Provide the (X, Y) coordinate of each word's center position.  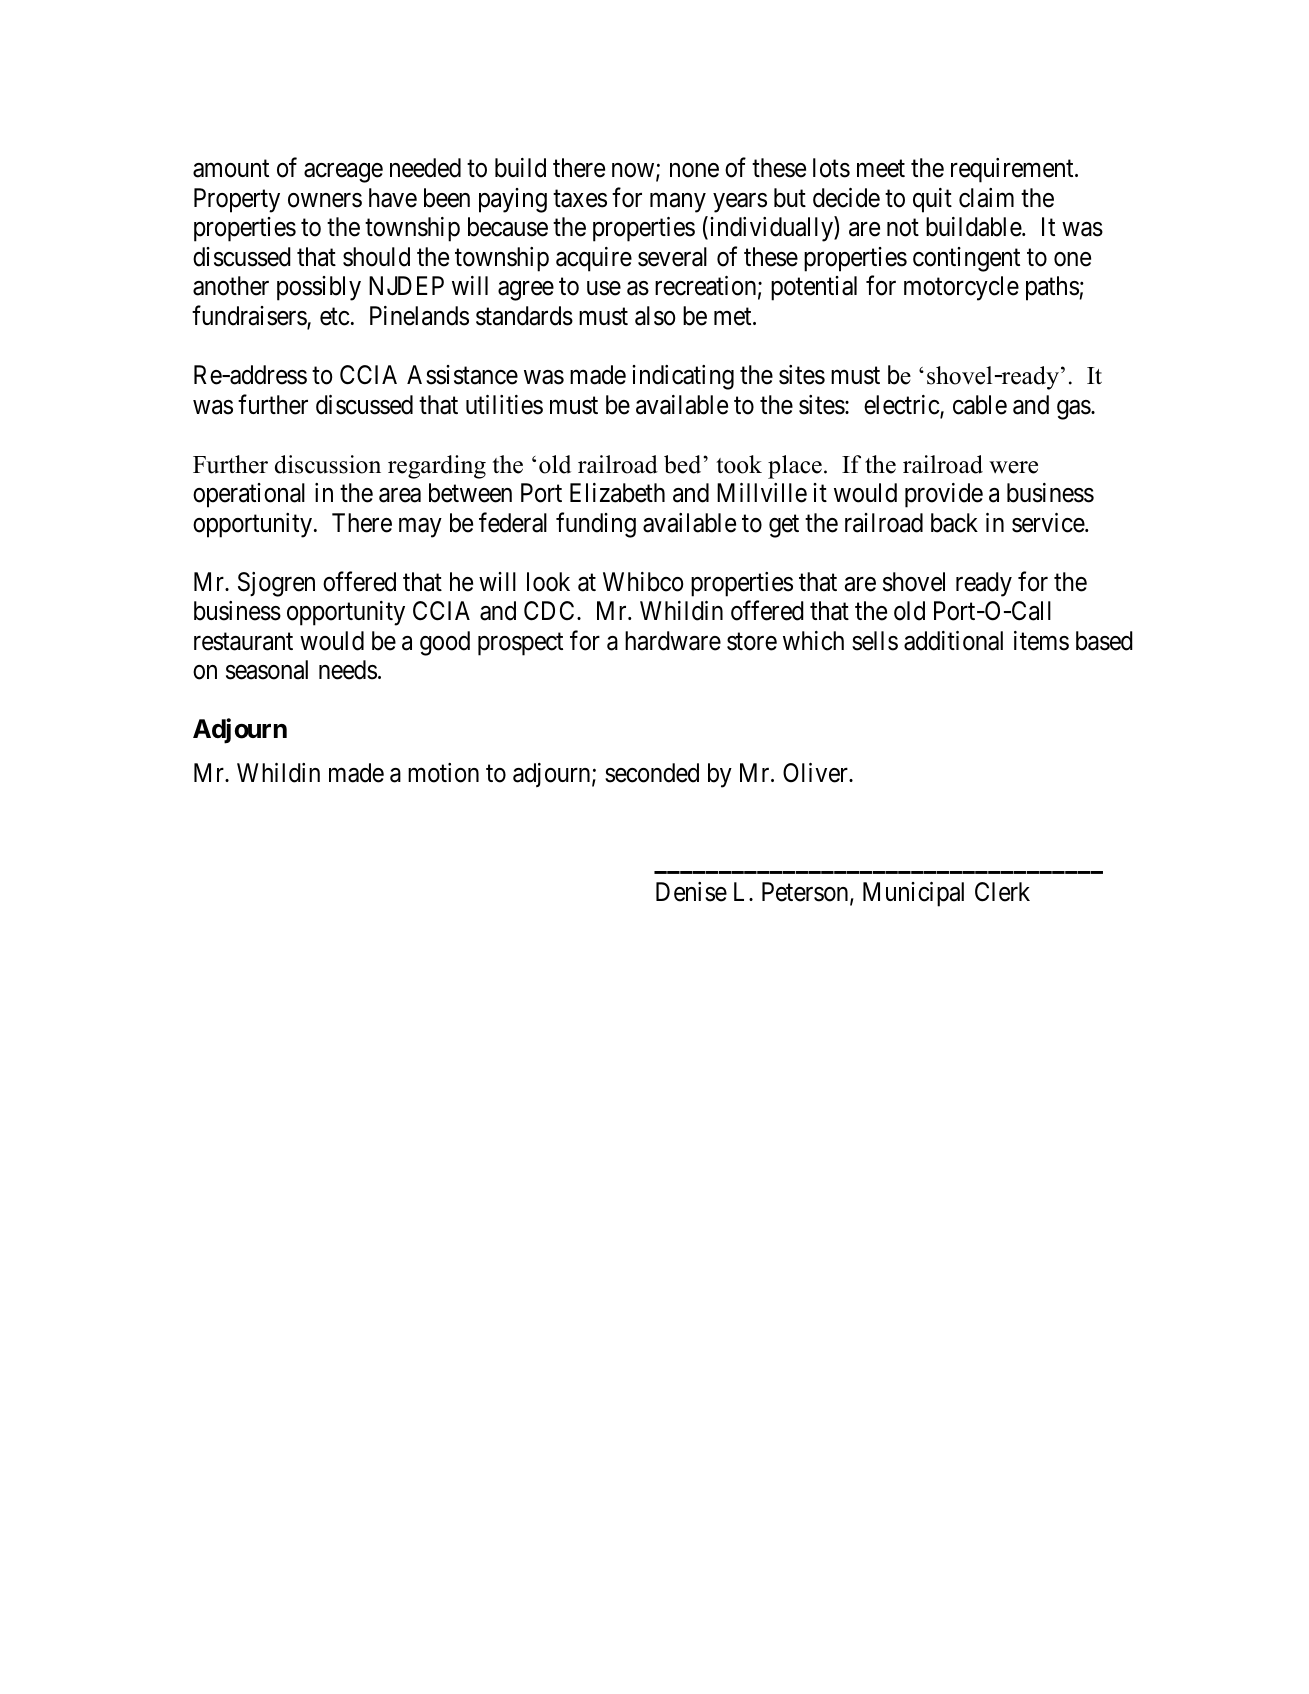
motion (443, 773)
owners (325, 200)
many (678, 203)
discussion (328, 464)
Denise (691, 892)
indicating (683, 377)
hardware (673, 641)
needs (348, 670)
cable (980, 405)
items (1041, 641)
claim (986, 198)
